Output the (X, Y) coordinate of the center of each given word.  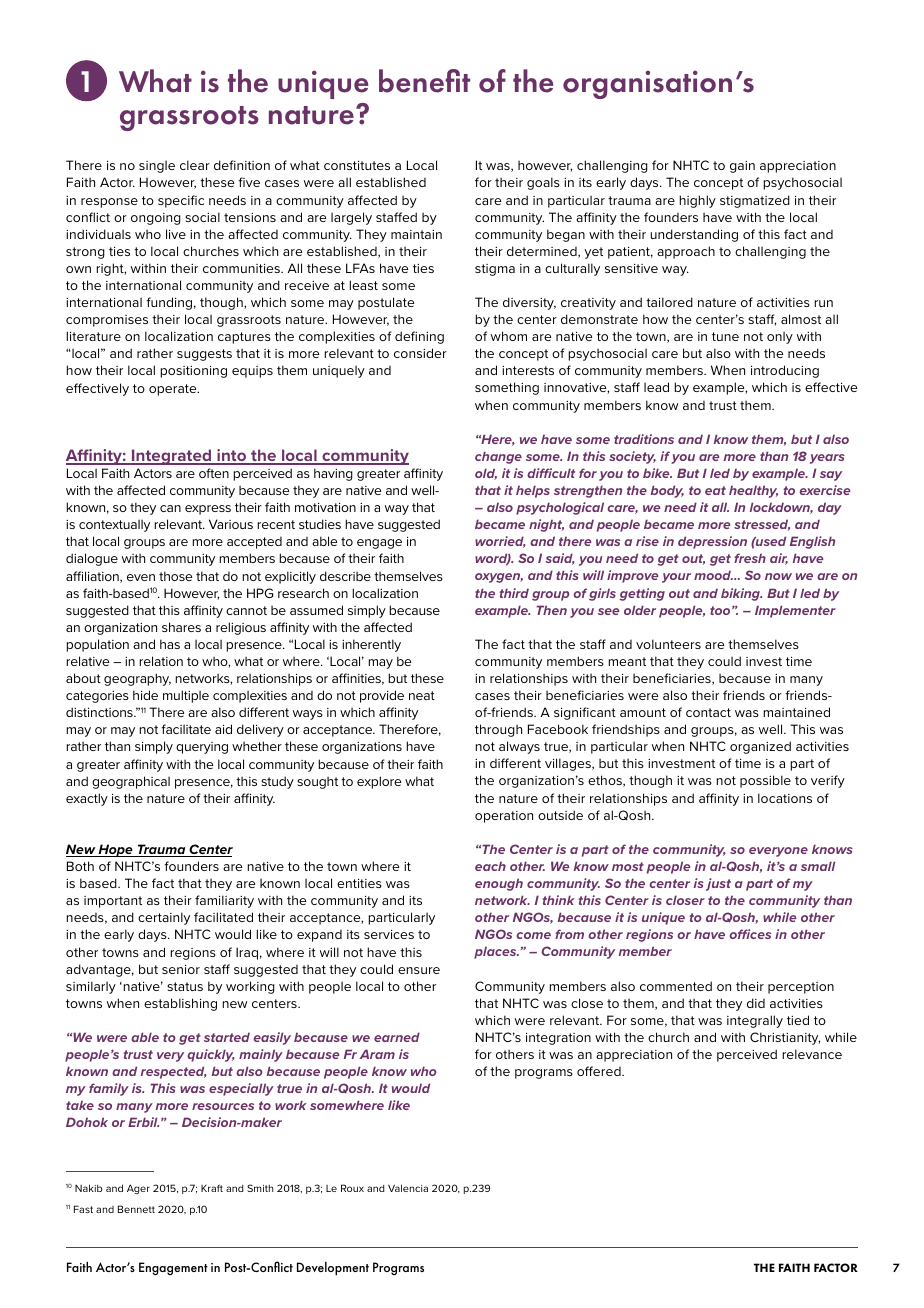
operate (174, 390)
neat (422, 695)
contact (708, 712)
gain (742, 167)
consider (420, 353)
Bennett (136, 1209)
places (496, 952)
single (157, 166)
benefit (424, 81)
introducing (785, 371)
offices (750, 934)
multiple (186, 696)
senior (181, 969)
